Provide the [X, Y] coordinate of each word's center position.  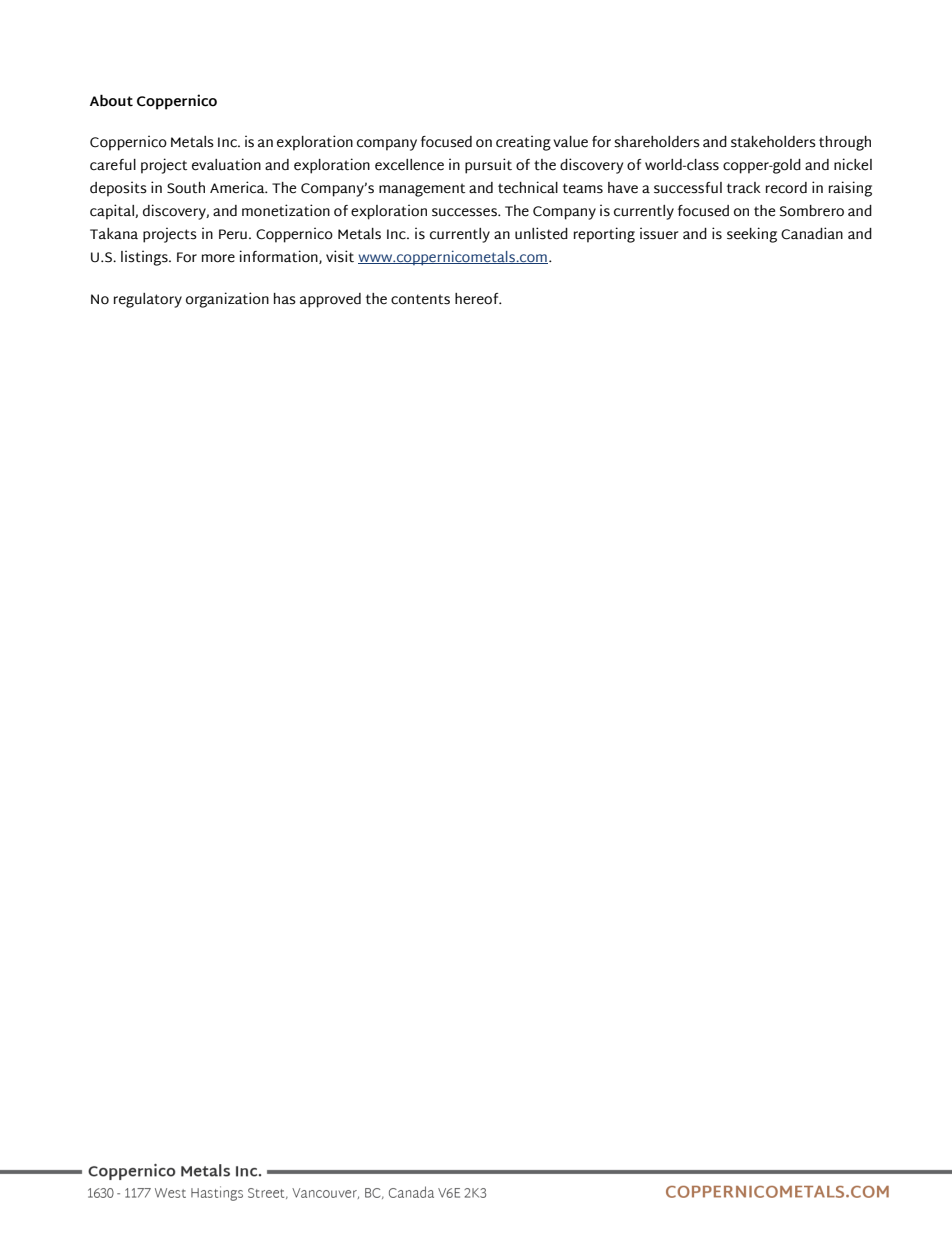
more [218, 258]
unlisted [541, 233]
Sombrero [812, 211]
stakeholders [773, 142]
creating [523, 143]
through [845, 143]
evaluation [226, 164]
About [111, 100]
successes [465, 212]
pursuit [488, 166]
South [186, 188]
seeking [752, 235]
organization [227, 300]
